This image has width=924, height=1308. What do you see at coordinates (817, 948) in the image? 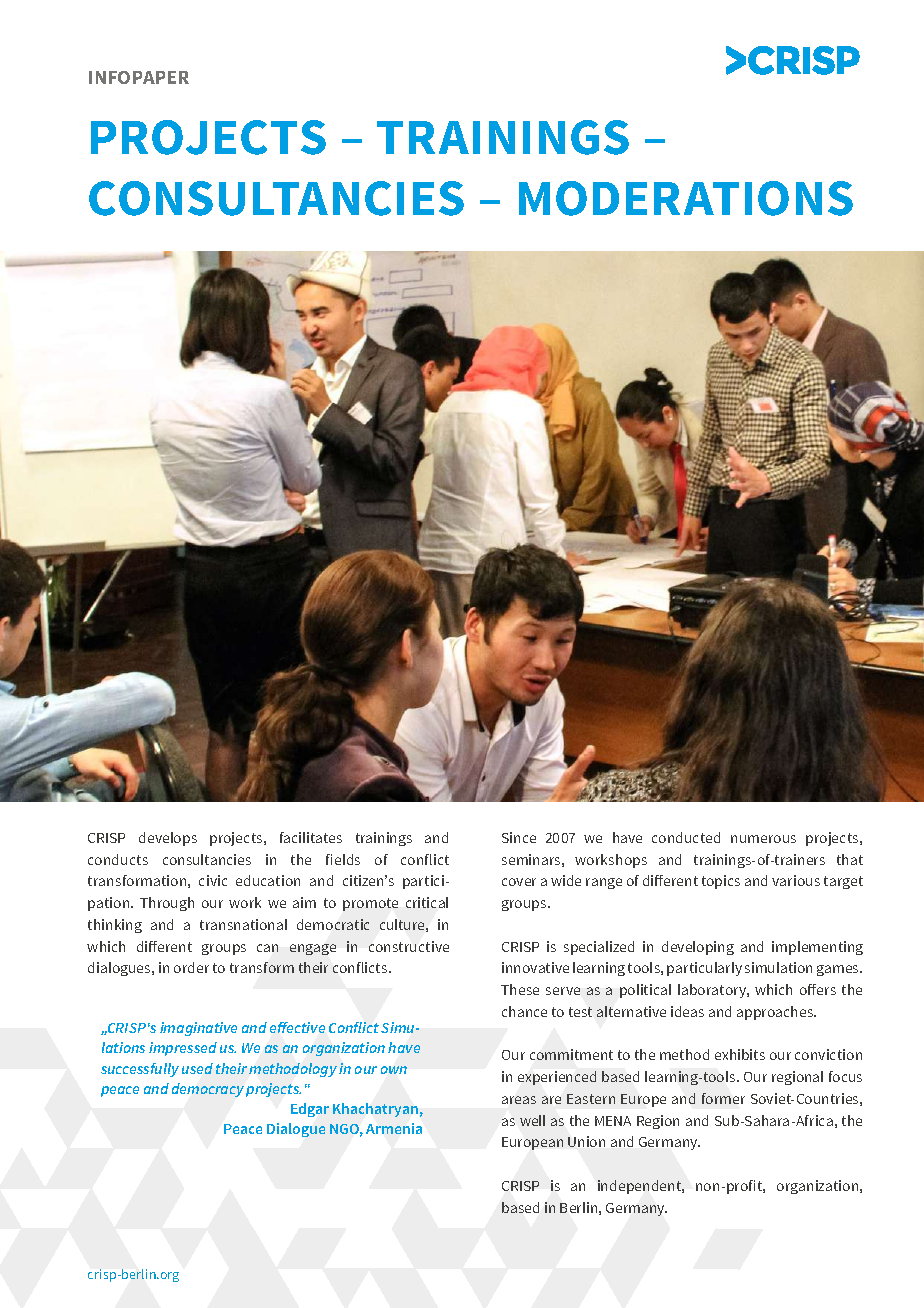
I see `implementing` at bounding box center [817, 948].
